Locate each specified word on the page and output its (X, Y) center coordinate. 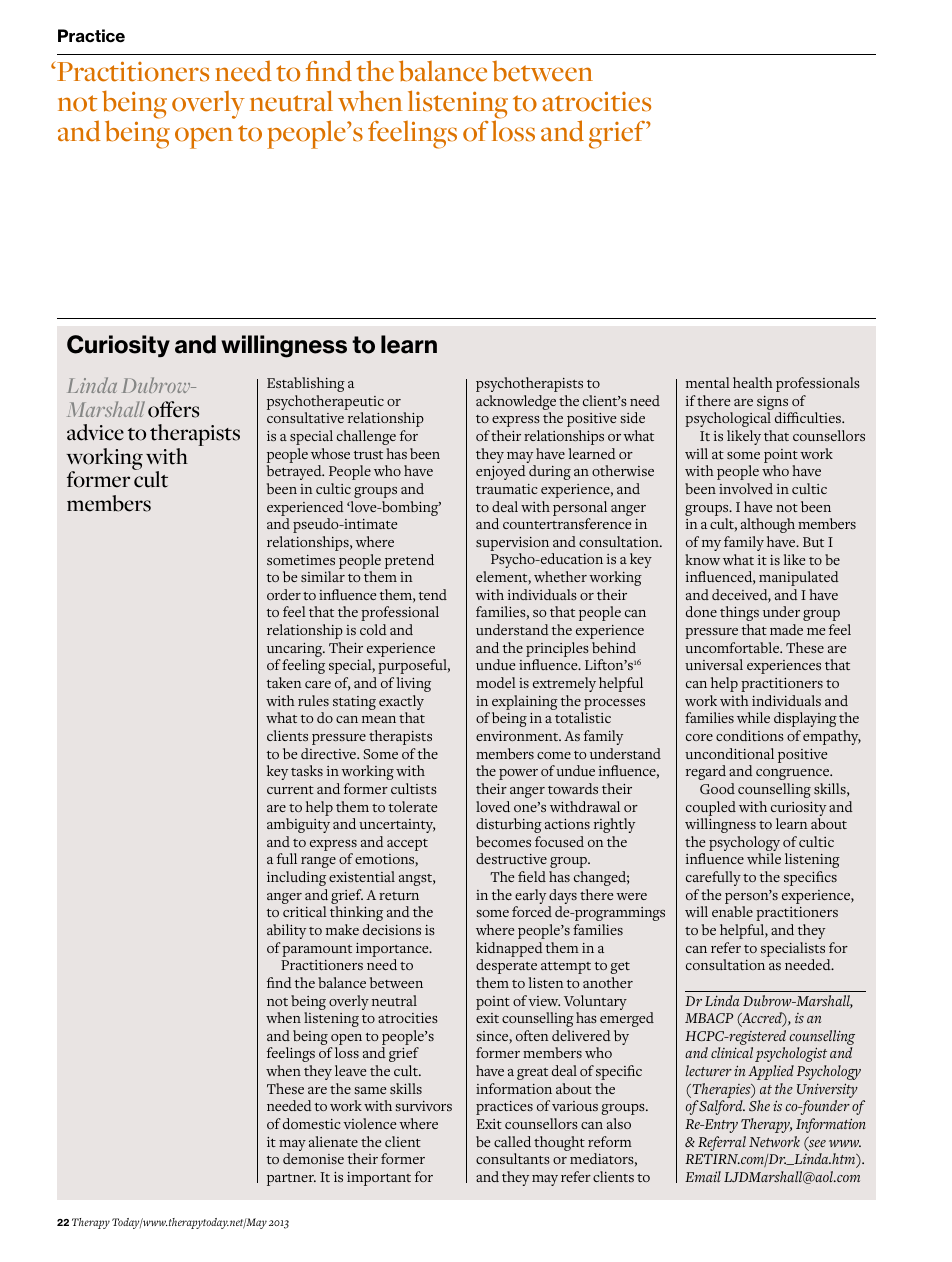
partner (291, 1180)
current (290, 790)
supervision (512, 545)
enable (732, 911)
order (284, 594)
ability (286, 931)
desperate (506, 966)
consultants (513, 1158)
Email (703, 1176)
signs (774, 404)
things (739, 613)
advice (95, 432)
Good (717, 788)
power (518, 774)
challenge (366, 437)
